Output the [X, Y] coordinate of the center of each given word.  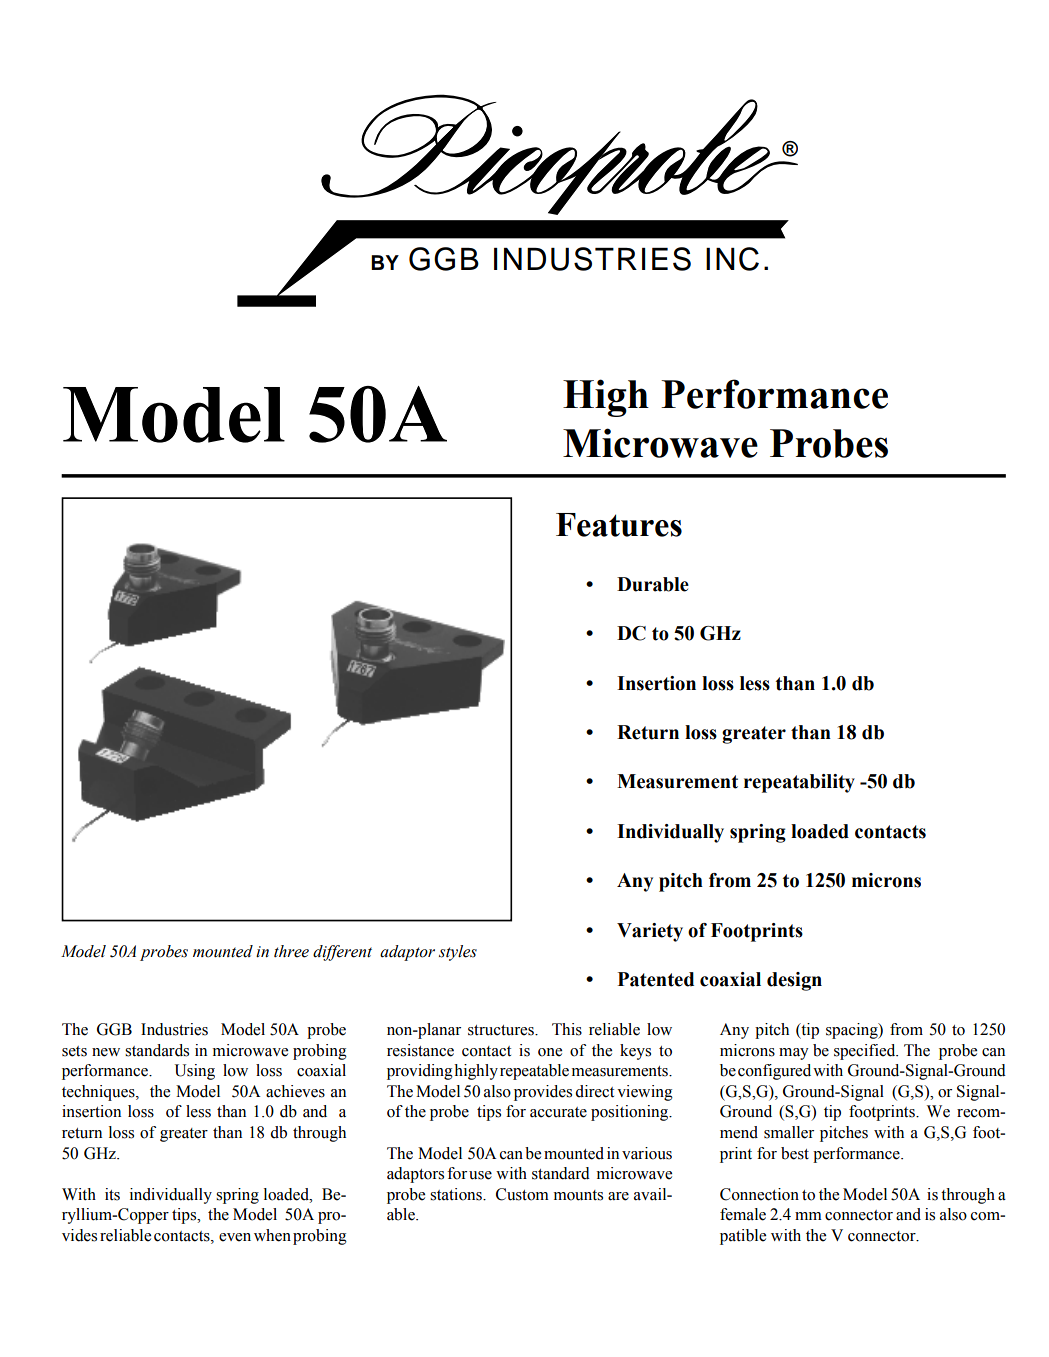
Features [619, 525]
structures [502, 1030]
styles [458, 953]
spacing [853, 1031]
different [342, 953]
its [112, 1194]
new [106, 1052]
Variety [650, 932]
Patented [655, 979]
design [794, 981]
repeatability [799, 783]
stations [457, 1194]
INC [732, 259]
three [291, 951]
